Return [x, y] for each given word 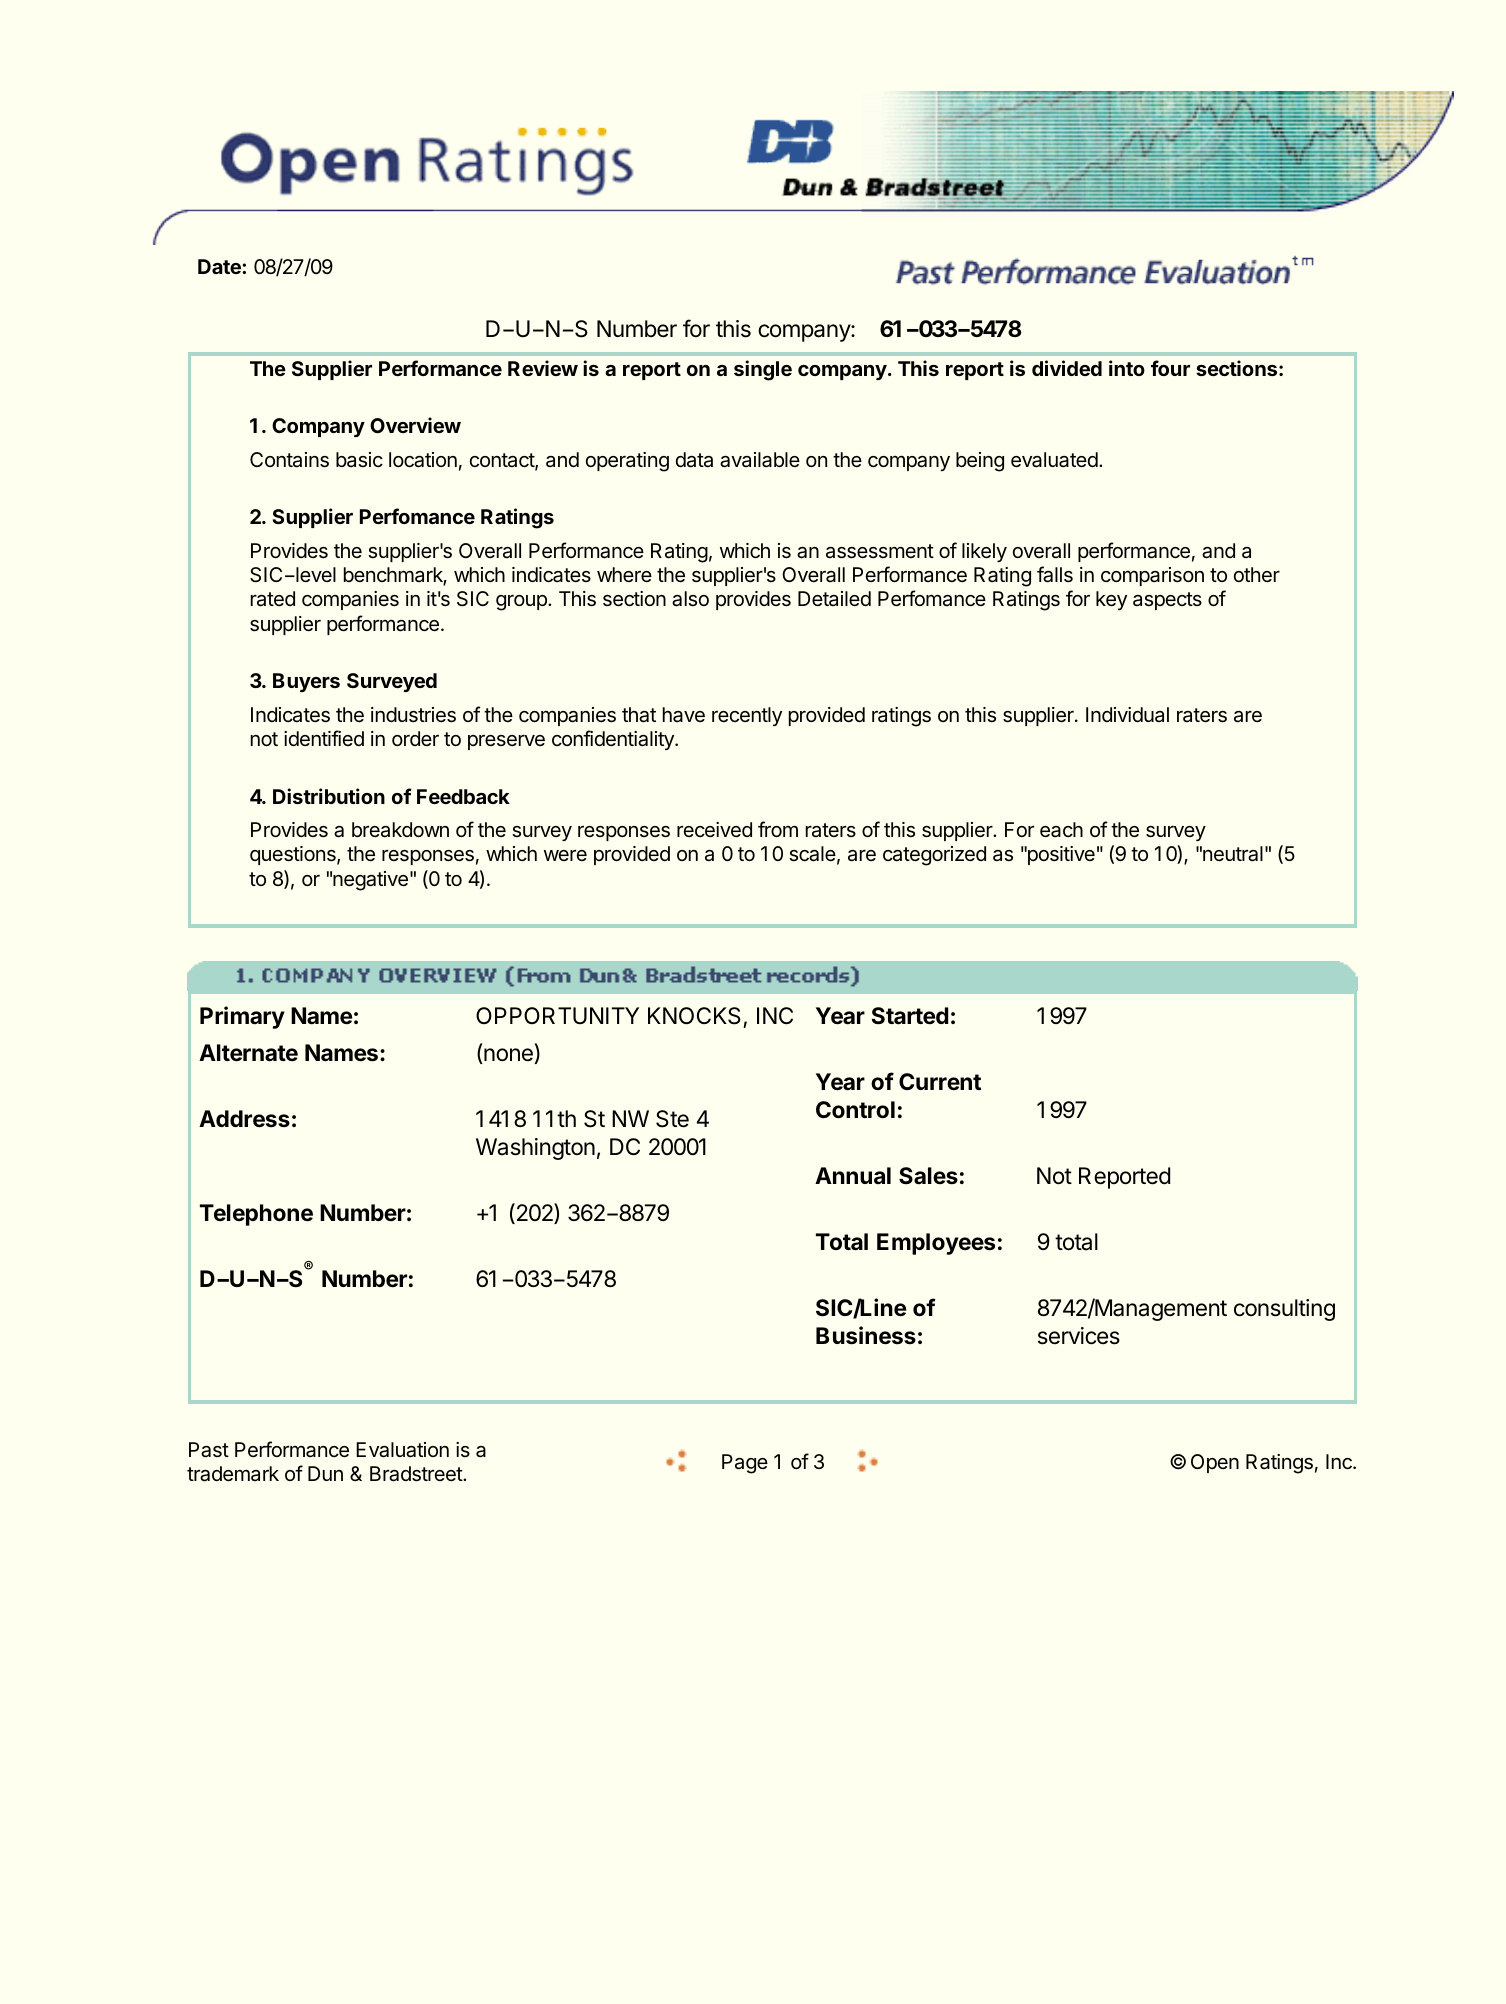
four [1170, 368]
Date [220, 266]
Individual [1127, 714]
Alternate [248, 1053]
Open [1215, 1463]
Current [940, 1082]
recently [747, 716]
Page [745, 1464]
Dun [325, 1473]
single [763, 370]
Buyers [306, 682]
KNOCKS [694, 1016]
